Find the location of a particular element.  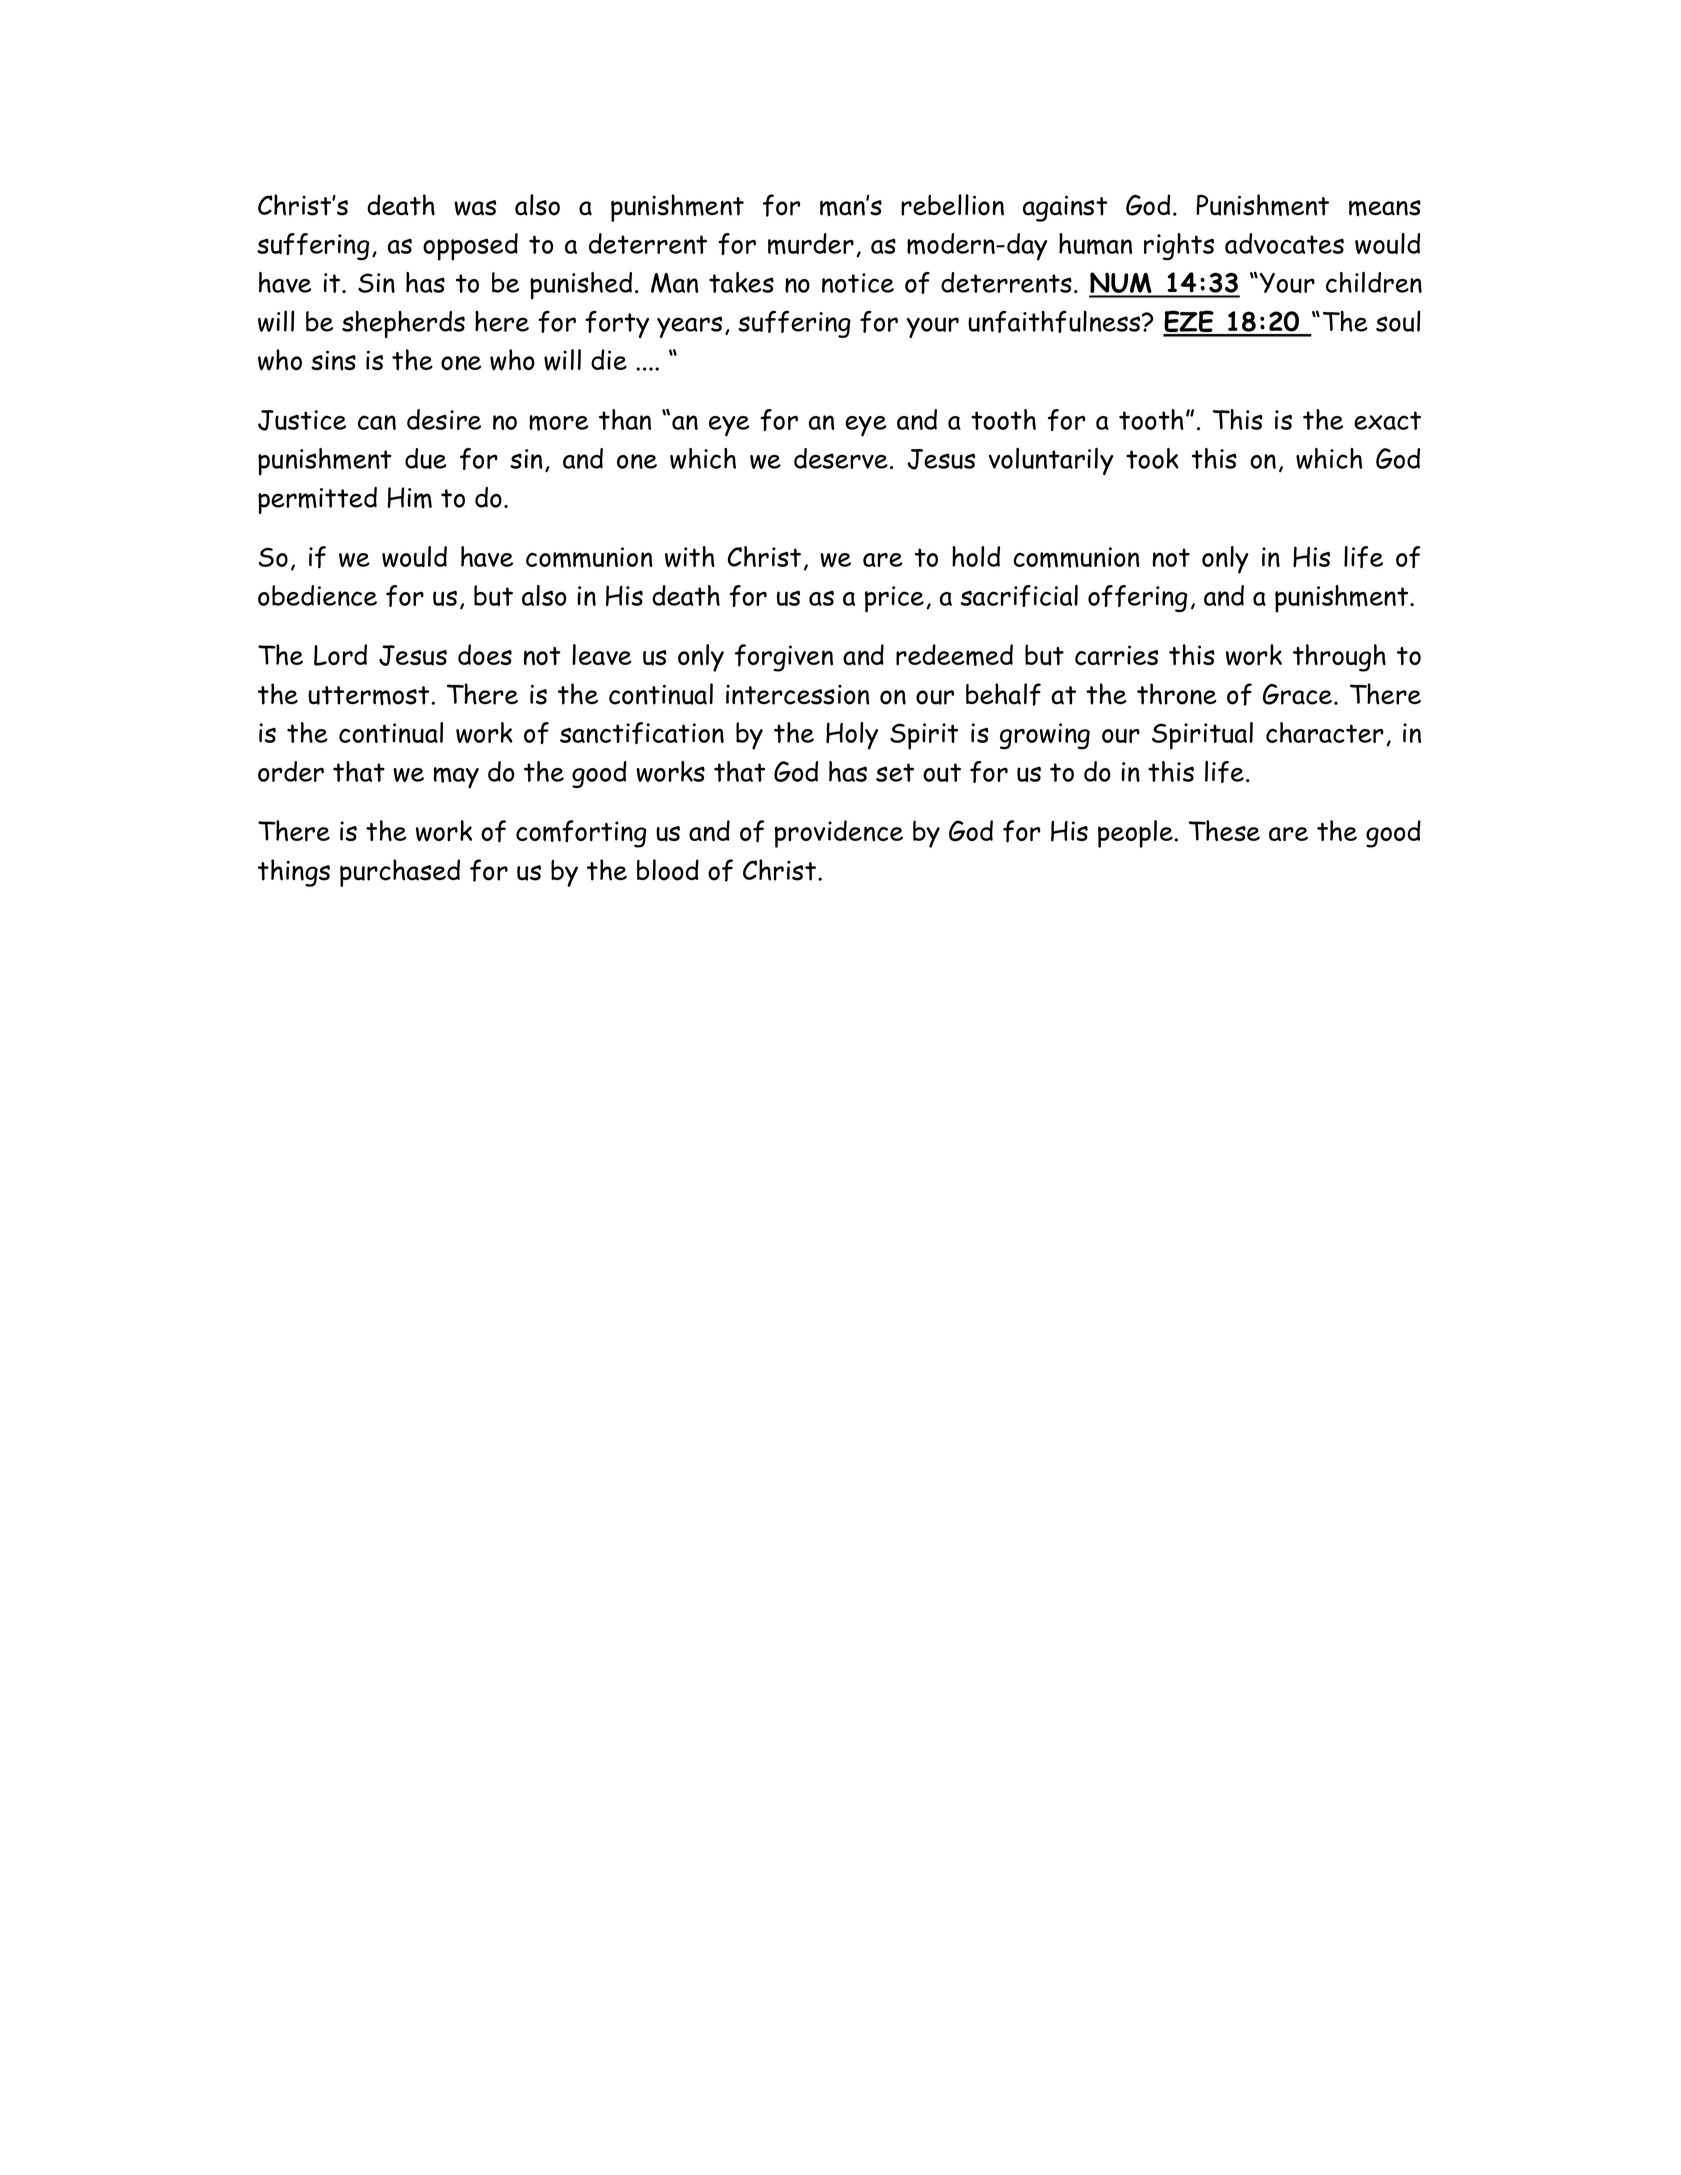

hold is located at coordinates (976, 556).
